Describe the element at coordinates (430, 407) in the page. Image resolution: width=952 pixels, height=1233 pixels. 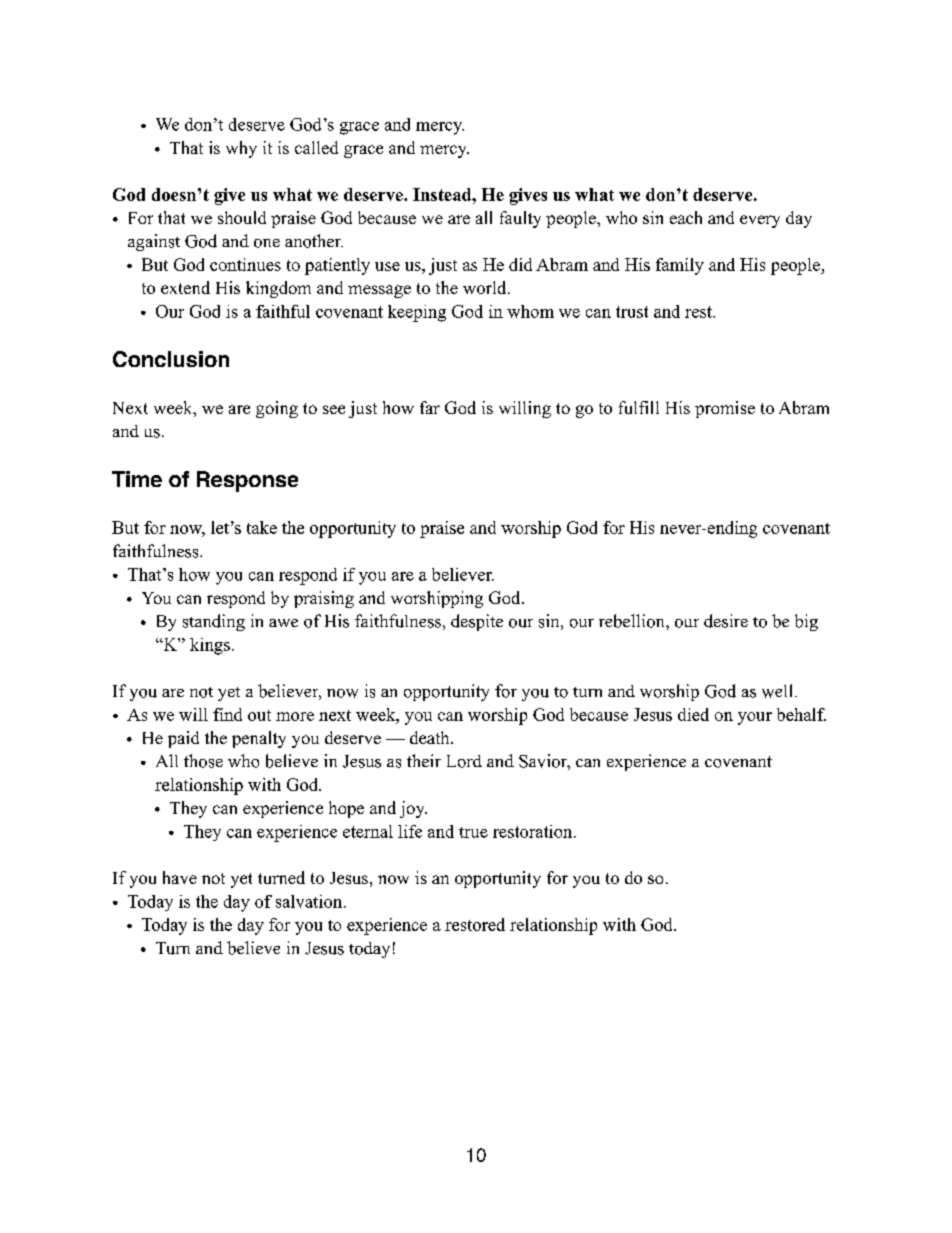
I see `far` at that location.
